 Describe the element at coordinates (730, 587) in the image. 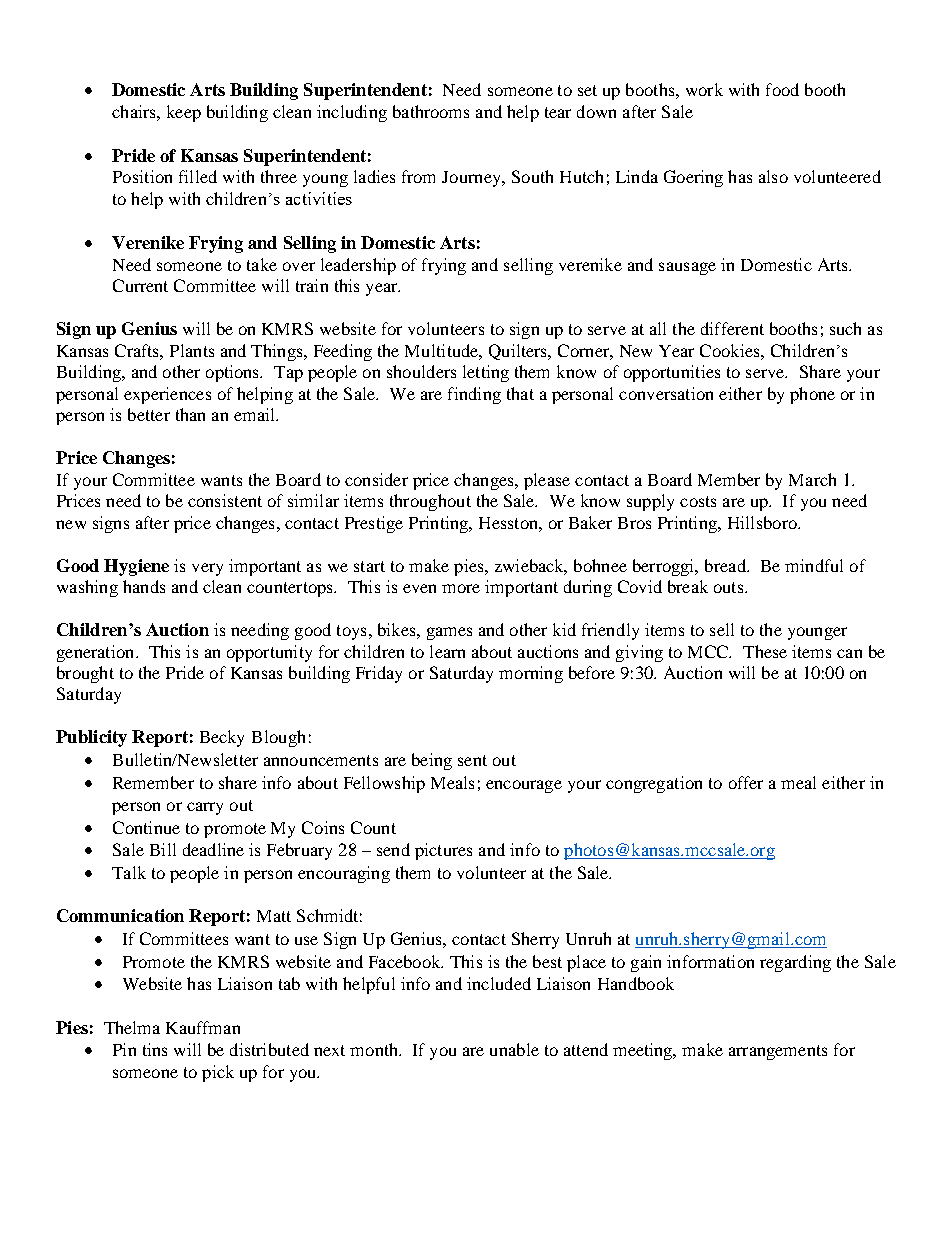

I see `outs` at that location.
